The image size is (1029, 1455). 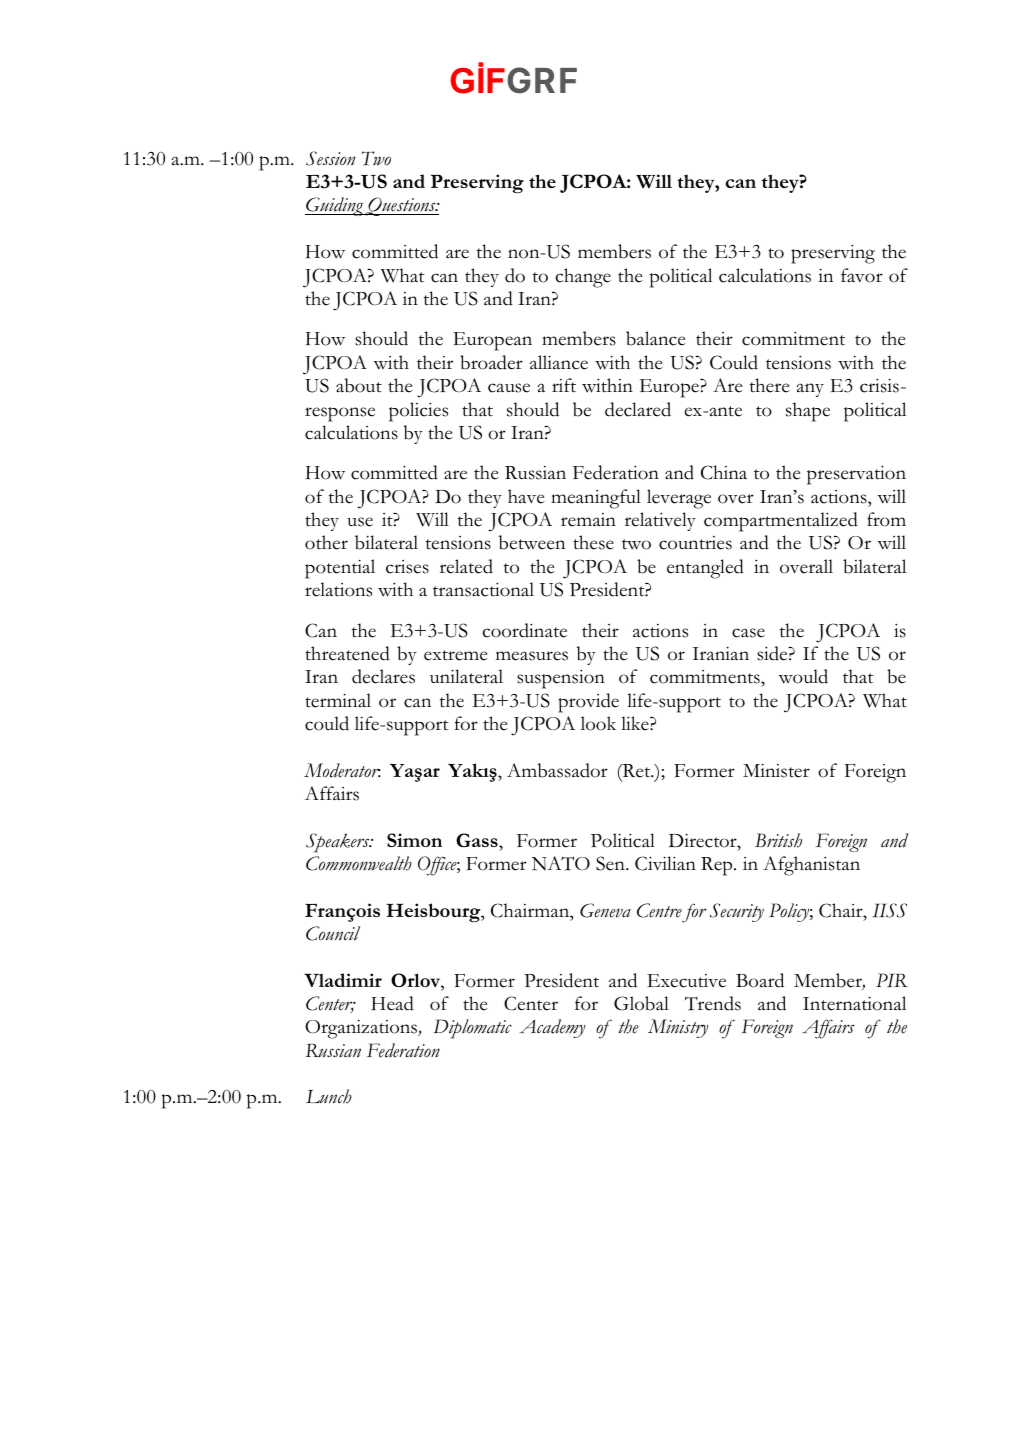 I want to click on Guiding, so click(x=335, y=206).
